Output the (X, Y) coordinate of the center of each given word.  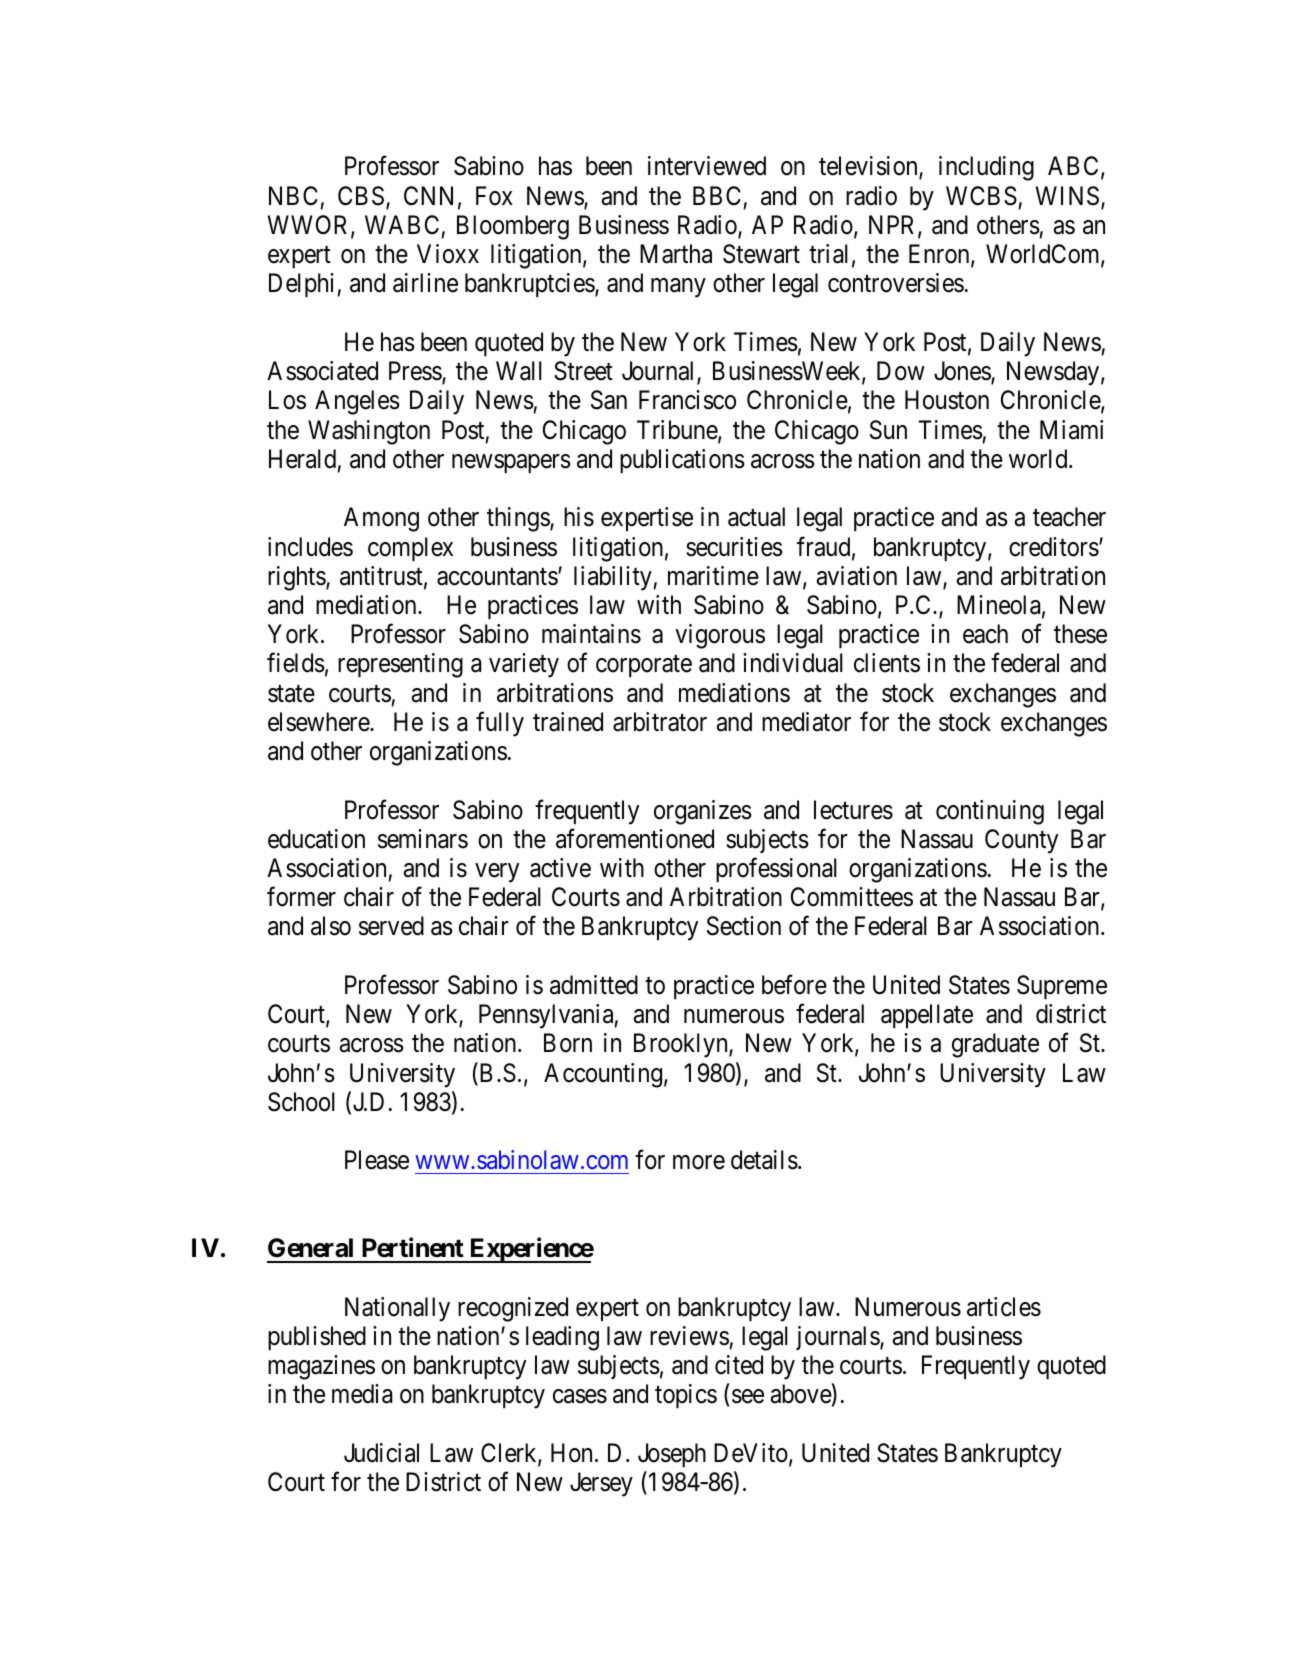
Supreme (1062, 987)
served (391, 926)
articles (1004, 1307)
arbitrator (660, 722)
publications (682, 461)
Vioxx (448, 254)
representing (400, 665)
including (986, 168)
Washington (369, 432)
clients (887, 663)
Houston (947, 400)
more (699, 1163)
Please (377, 1160)
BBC (717, 196)
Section (744, 926)
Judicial (381, 1453)
